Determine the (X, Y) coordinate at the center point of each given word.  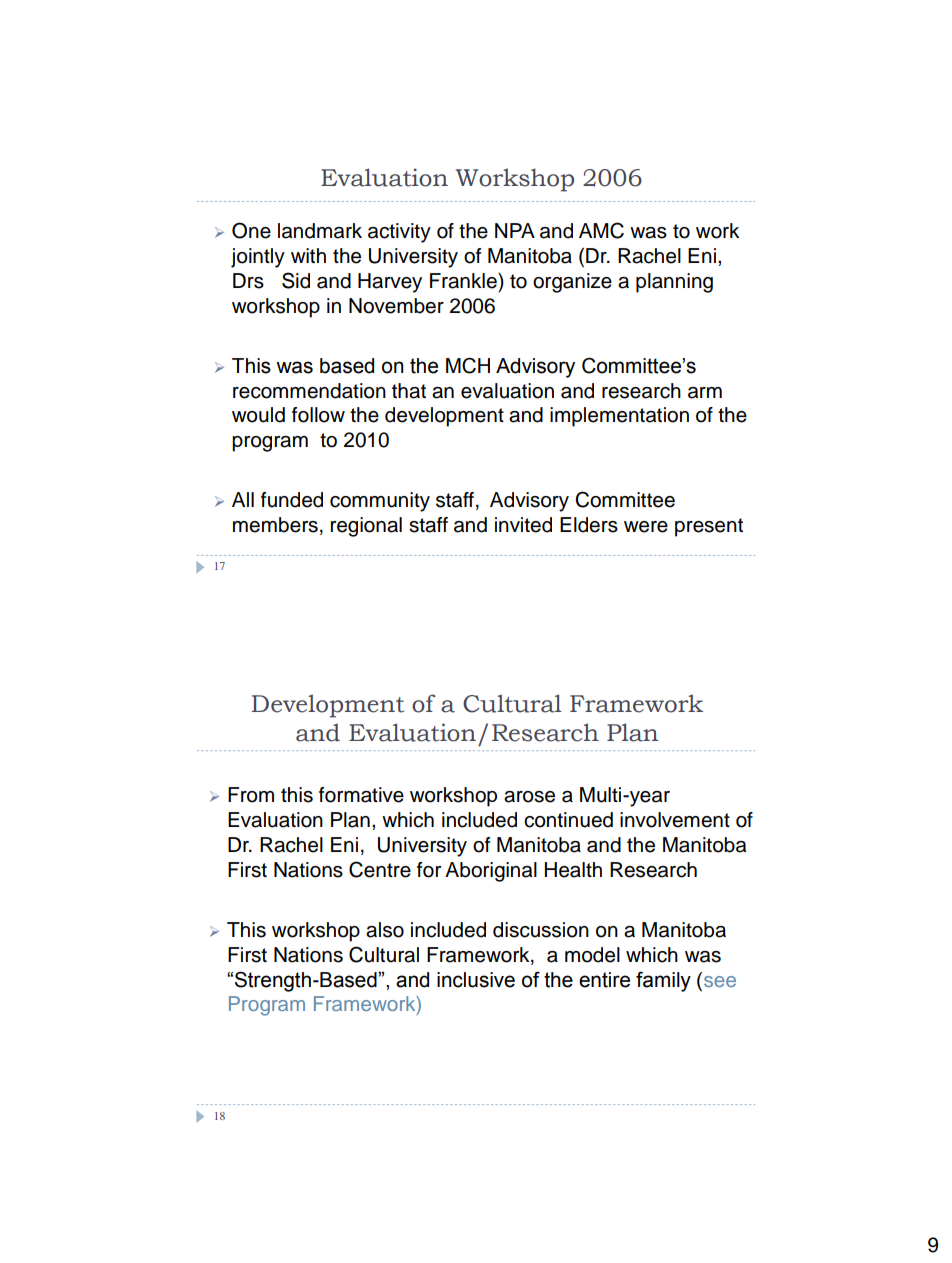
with (308, 255)
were (646, 527)
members (275, 525)
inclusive (476, 980)
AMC (601, 230)
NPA (515, 230)
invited (523, 525)
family (663, 981)
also (385, 930)
